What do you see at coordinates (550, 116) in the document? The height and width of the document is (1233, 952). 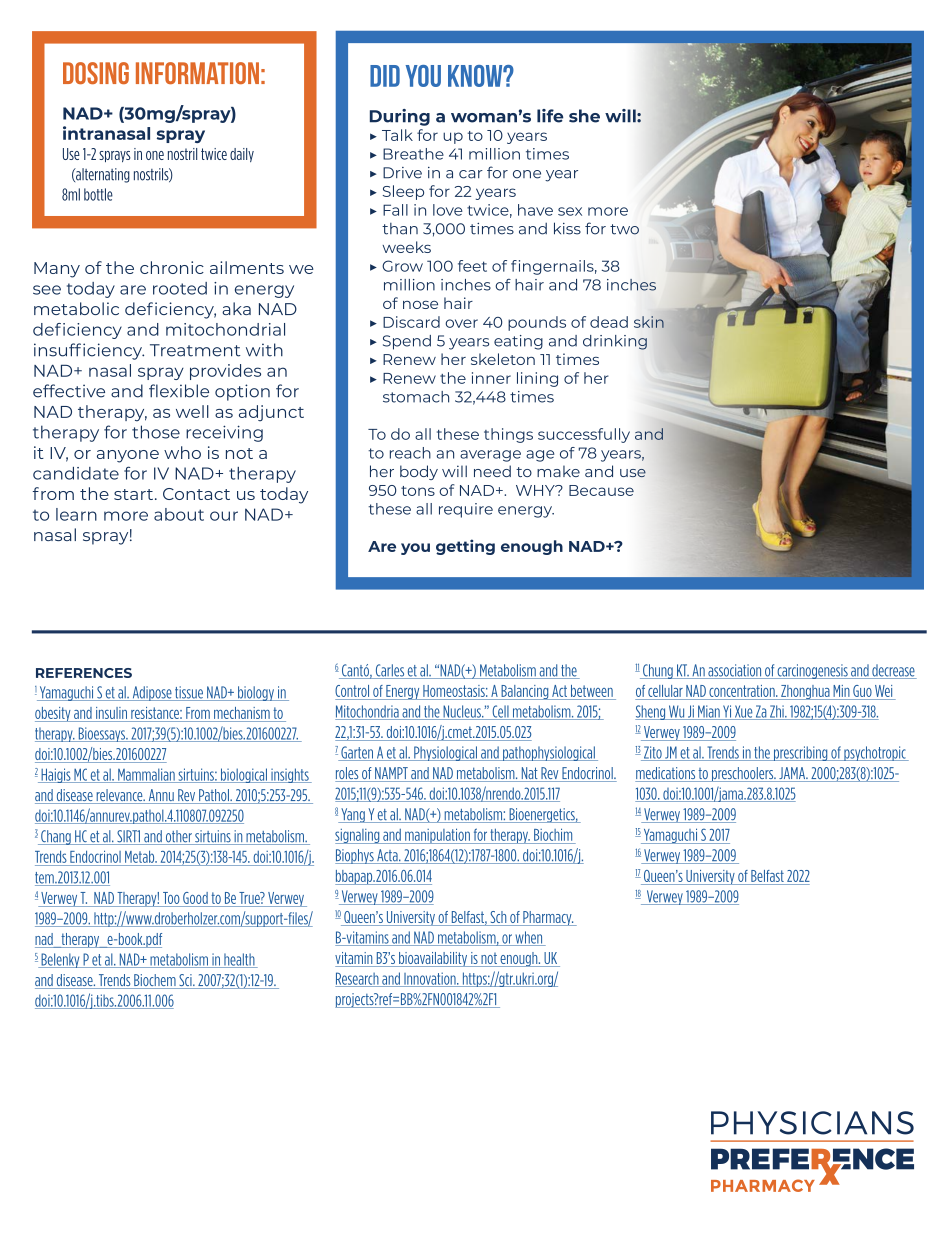 I see `life` at bounding box center [550, 116].
